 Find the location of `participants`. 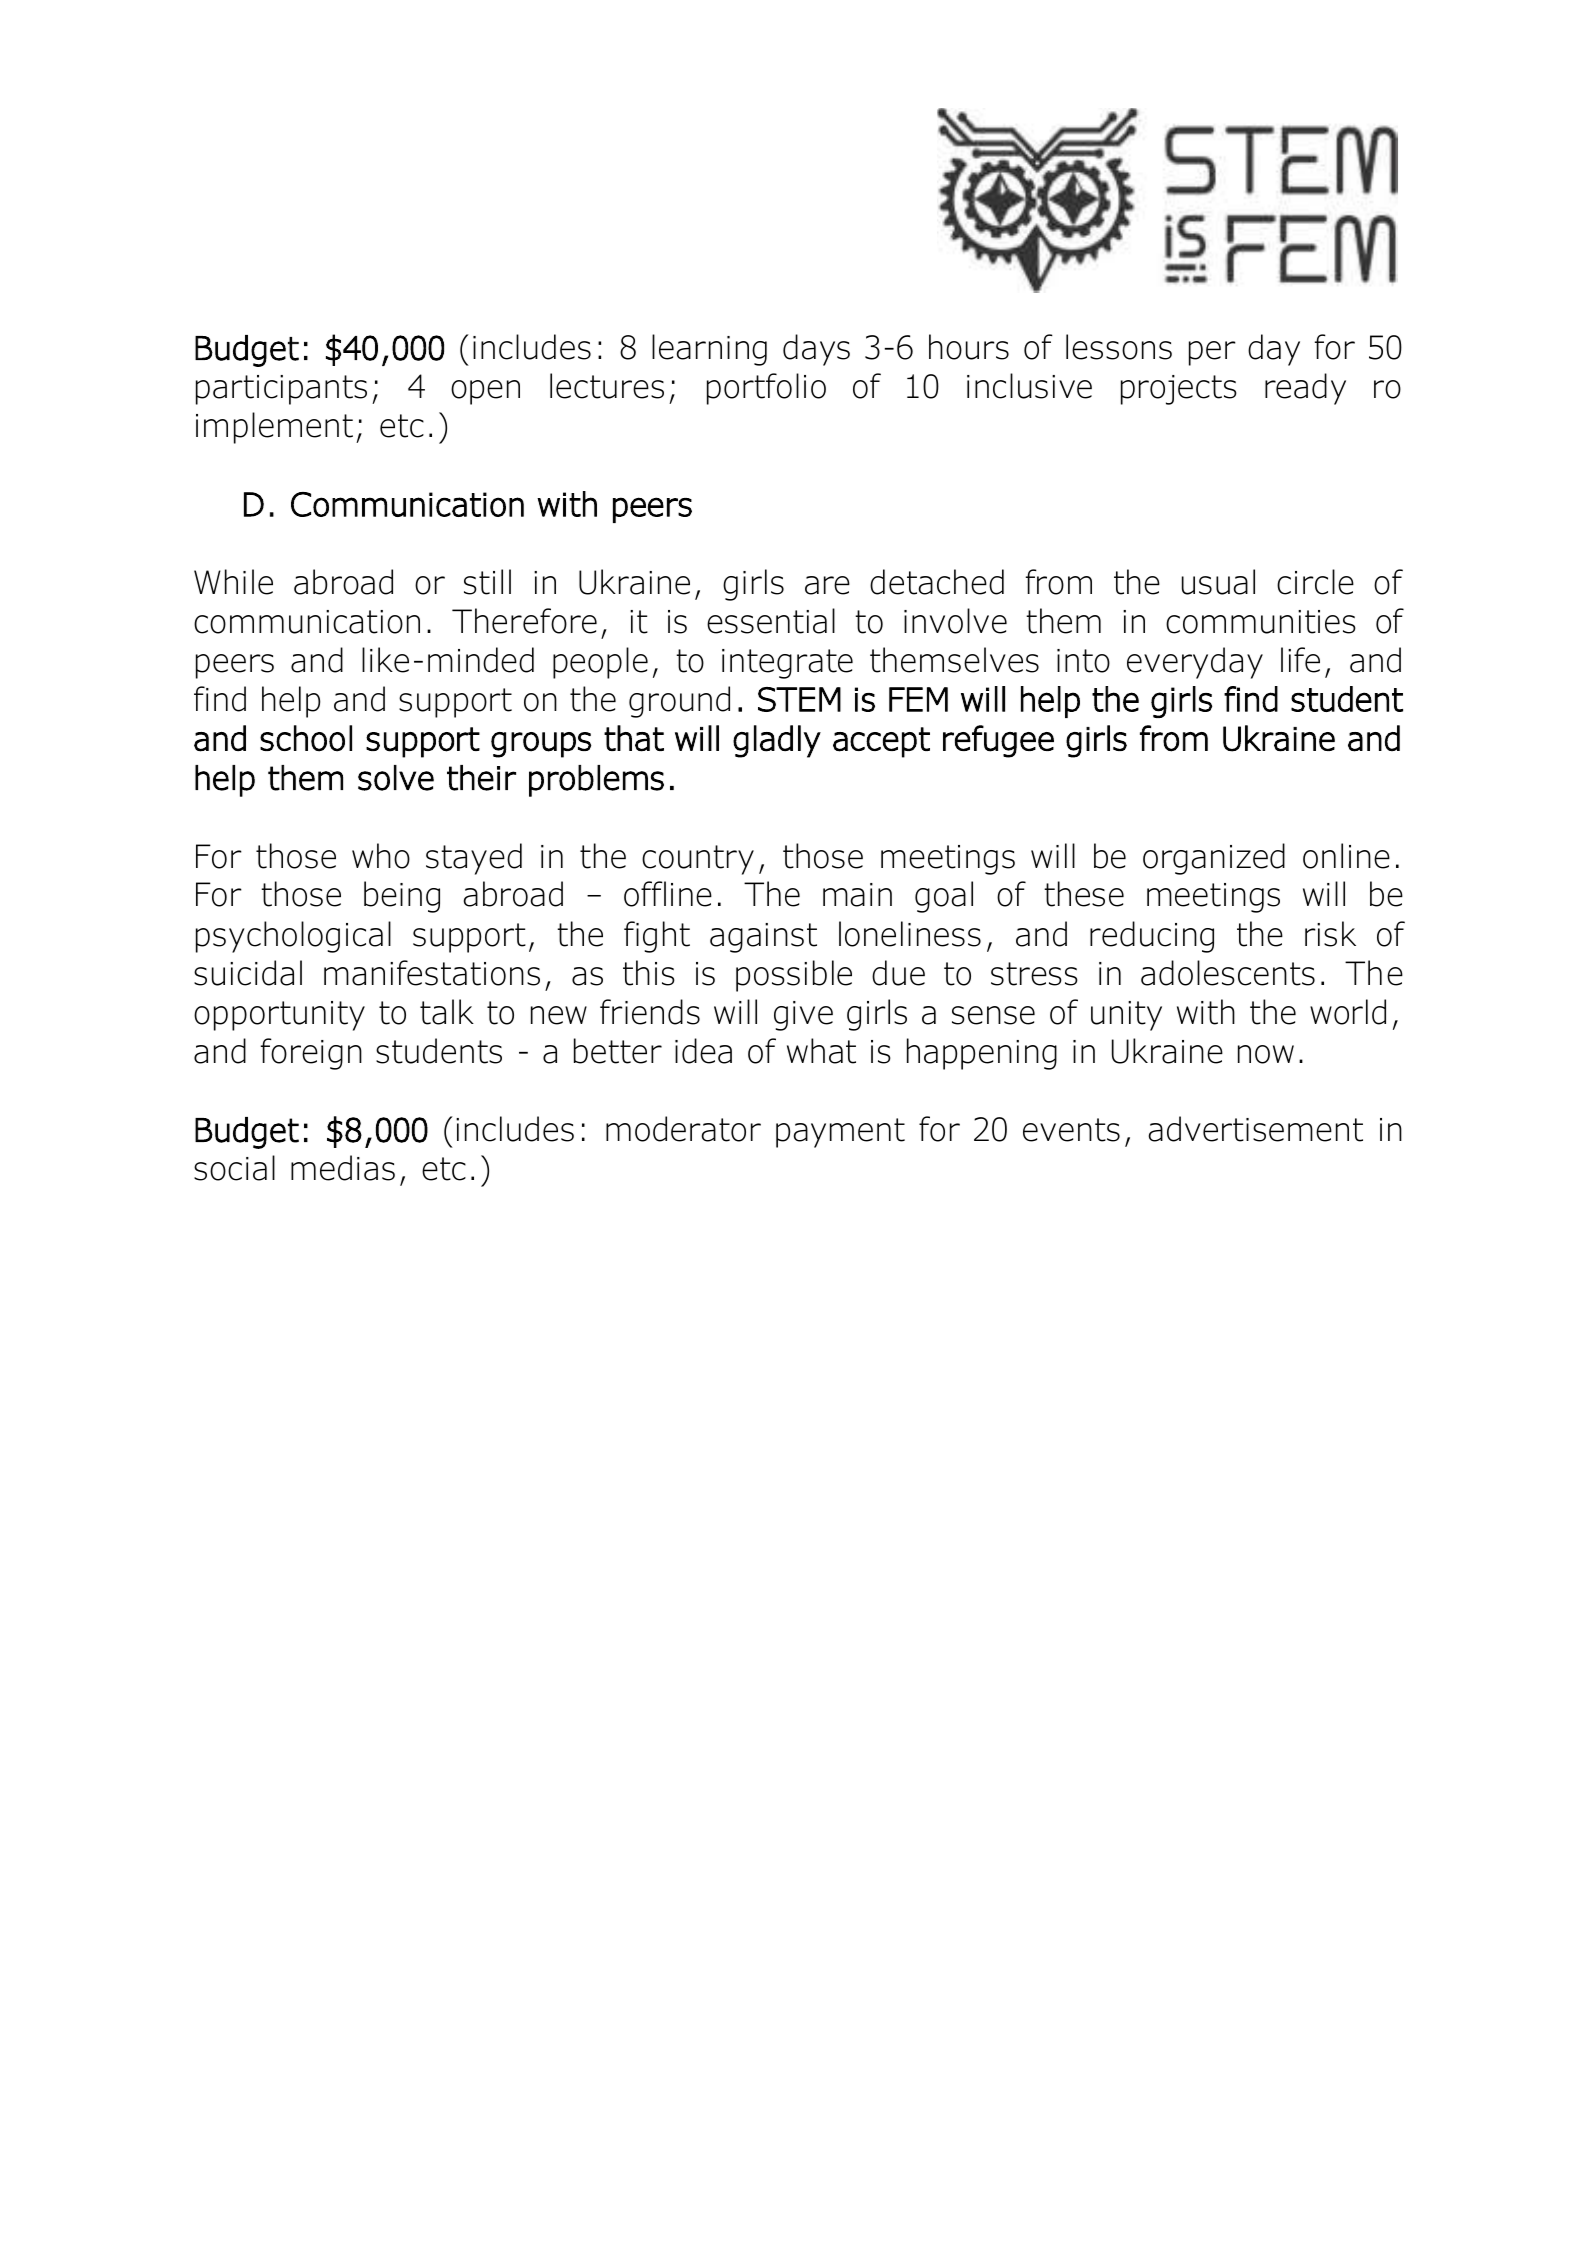

participants is located at coordinates (281, 390).
